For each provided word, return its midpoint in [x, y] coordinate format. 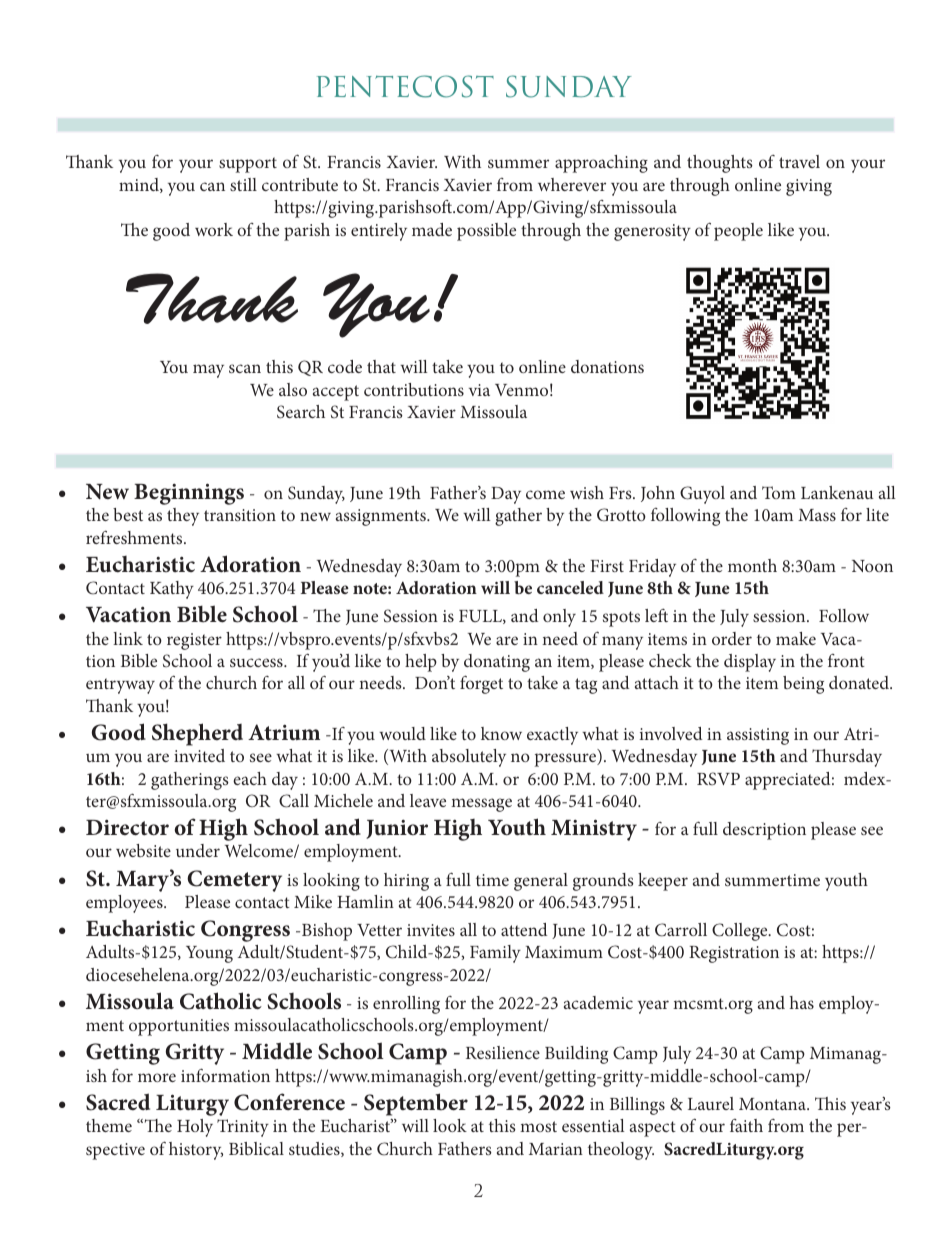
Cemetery [234, 881]
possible [486, 232]
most [538, 1126]
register [194, 641]
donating [497, 663]
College [741, 932]
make [796, 638]
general [541, 882]
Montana [773, 1104]
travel [799, 161]
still [243, 184]
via [479, 390]
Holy [195, 1128]
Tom [779, 492]
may [208, 371]
